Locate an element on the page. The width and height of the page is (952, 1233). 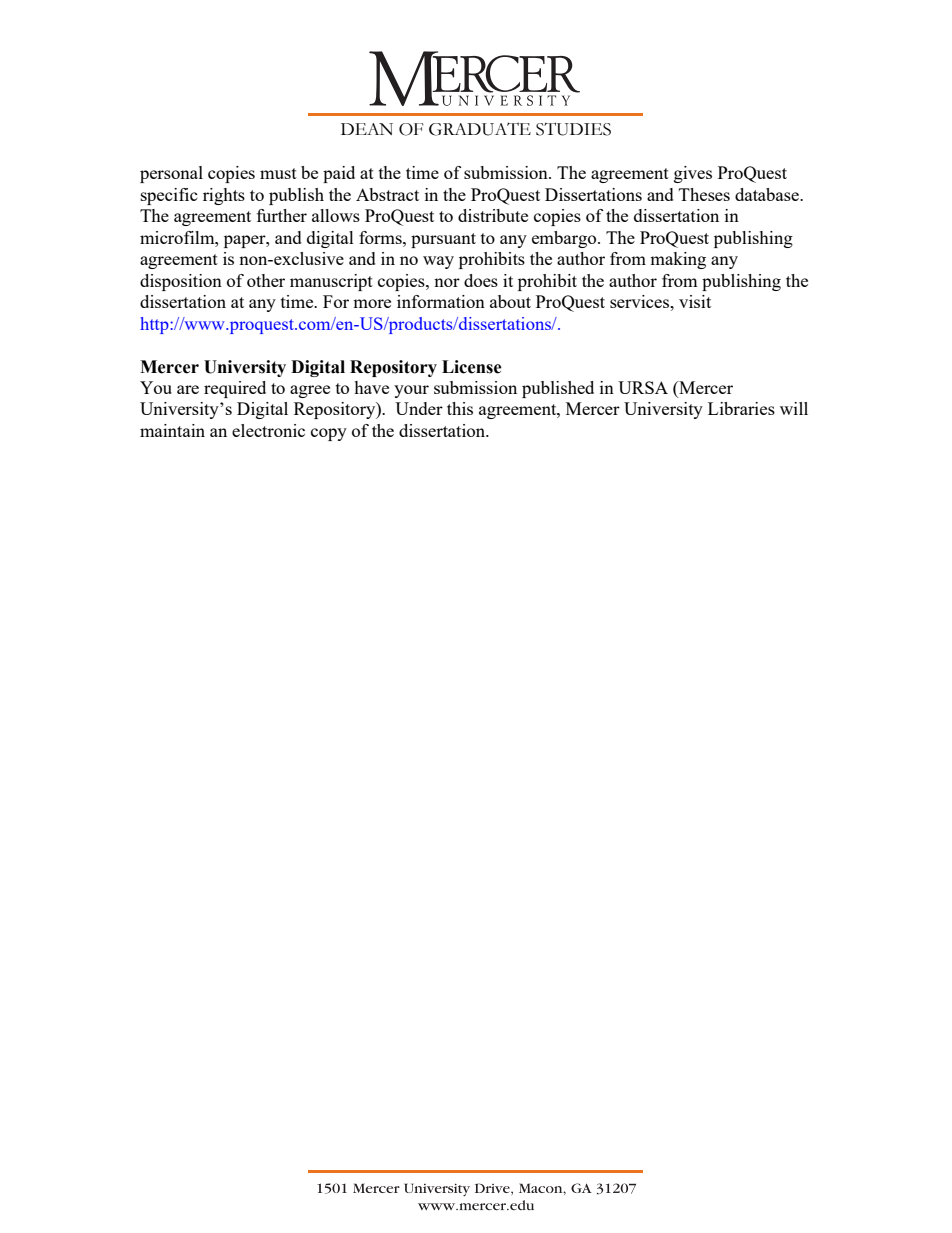
electronic is located at coordinates (268, 430).
